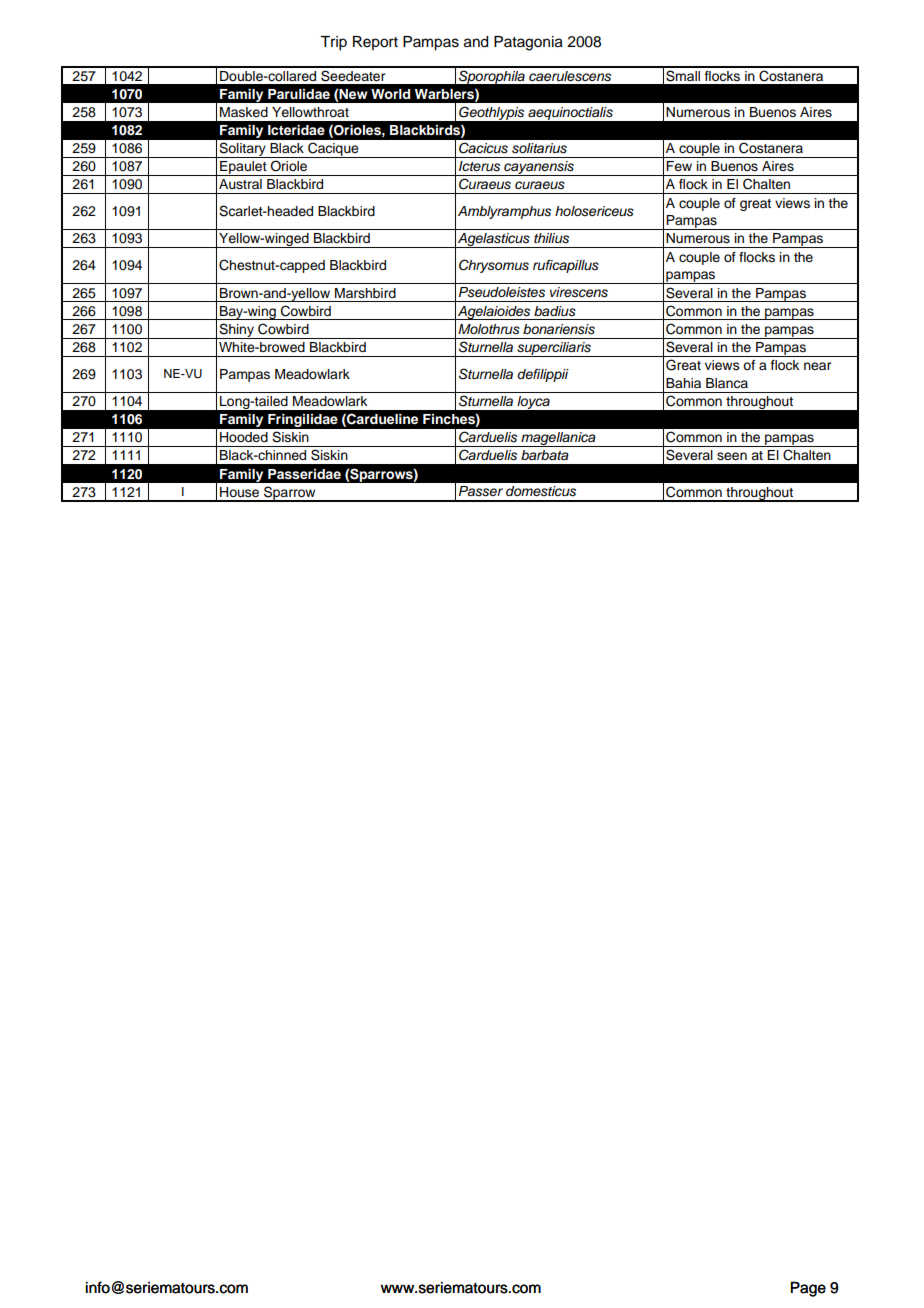 Image resolution: width=924 pixels, height=1308 pixels. What do you see at coordinates (236, 331) in the image?
I see `Shiny` at bounding box center [236, 331].
